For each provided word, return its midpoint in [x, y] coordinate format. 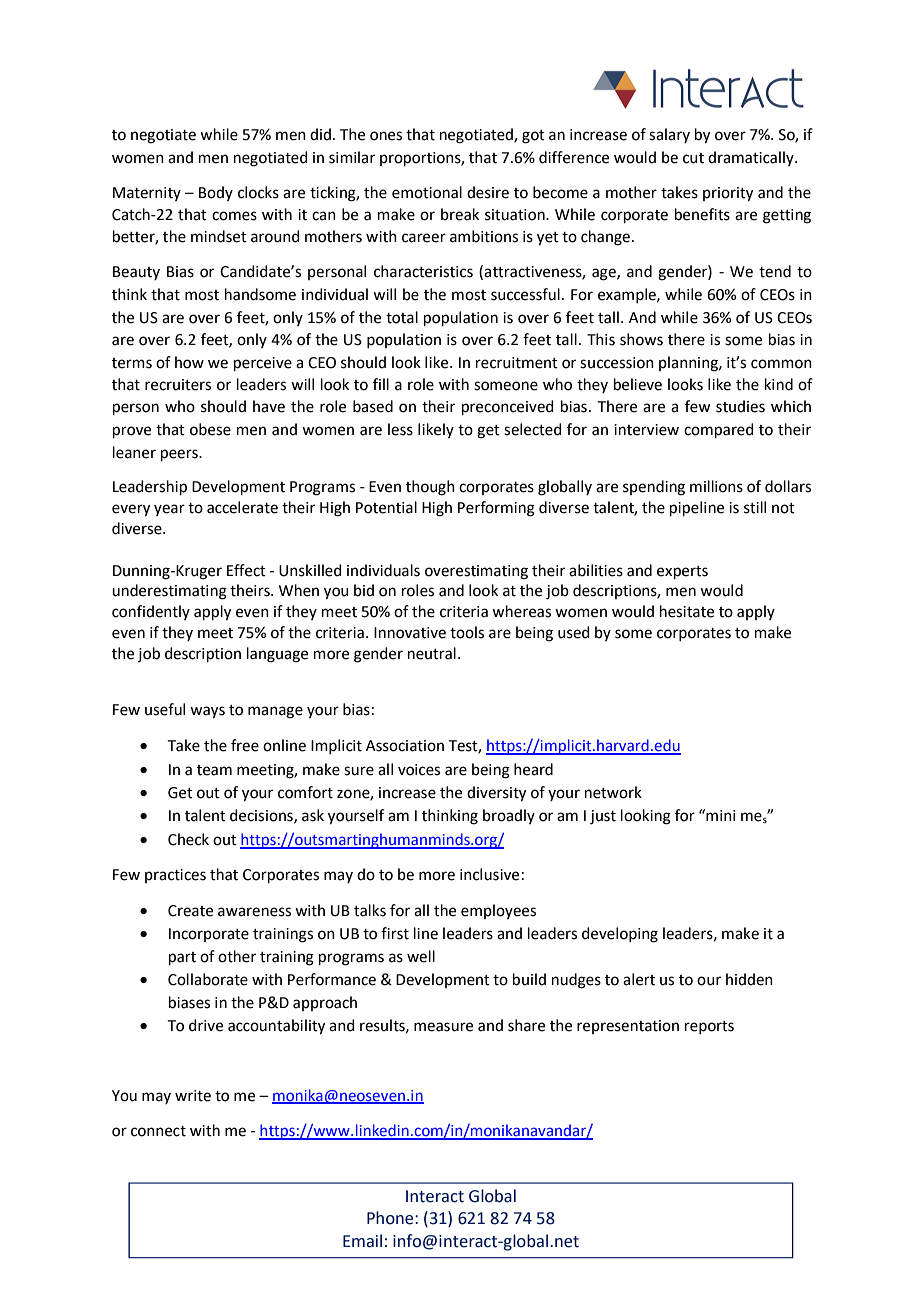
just [603, 817]
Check [188, 839]
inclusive [489, 874]
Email [362, 1241]
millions [716, 486]
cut [693, 158]
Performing [496, 509]
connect [158, 1131]
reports [709, 1027]
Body [216, 193]
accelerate [242, 507]
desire [488, 192]
